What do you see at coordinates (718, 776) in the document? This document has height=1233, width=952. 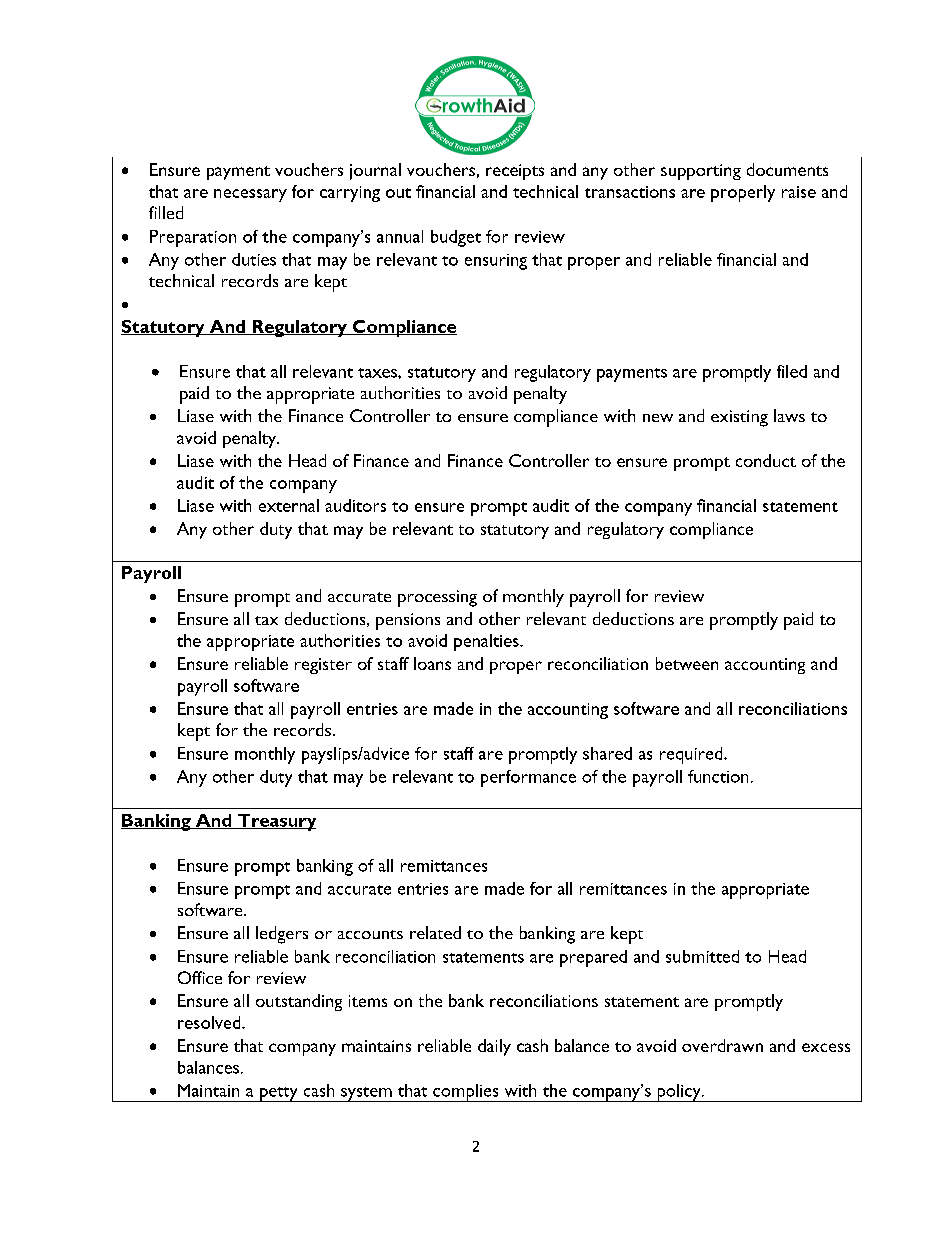 I see `function` at bounding box center [718, 776].
